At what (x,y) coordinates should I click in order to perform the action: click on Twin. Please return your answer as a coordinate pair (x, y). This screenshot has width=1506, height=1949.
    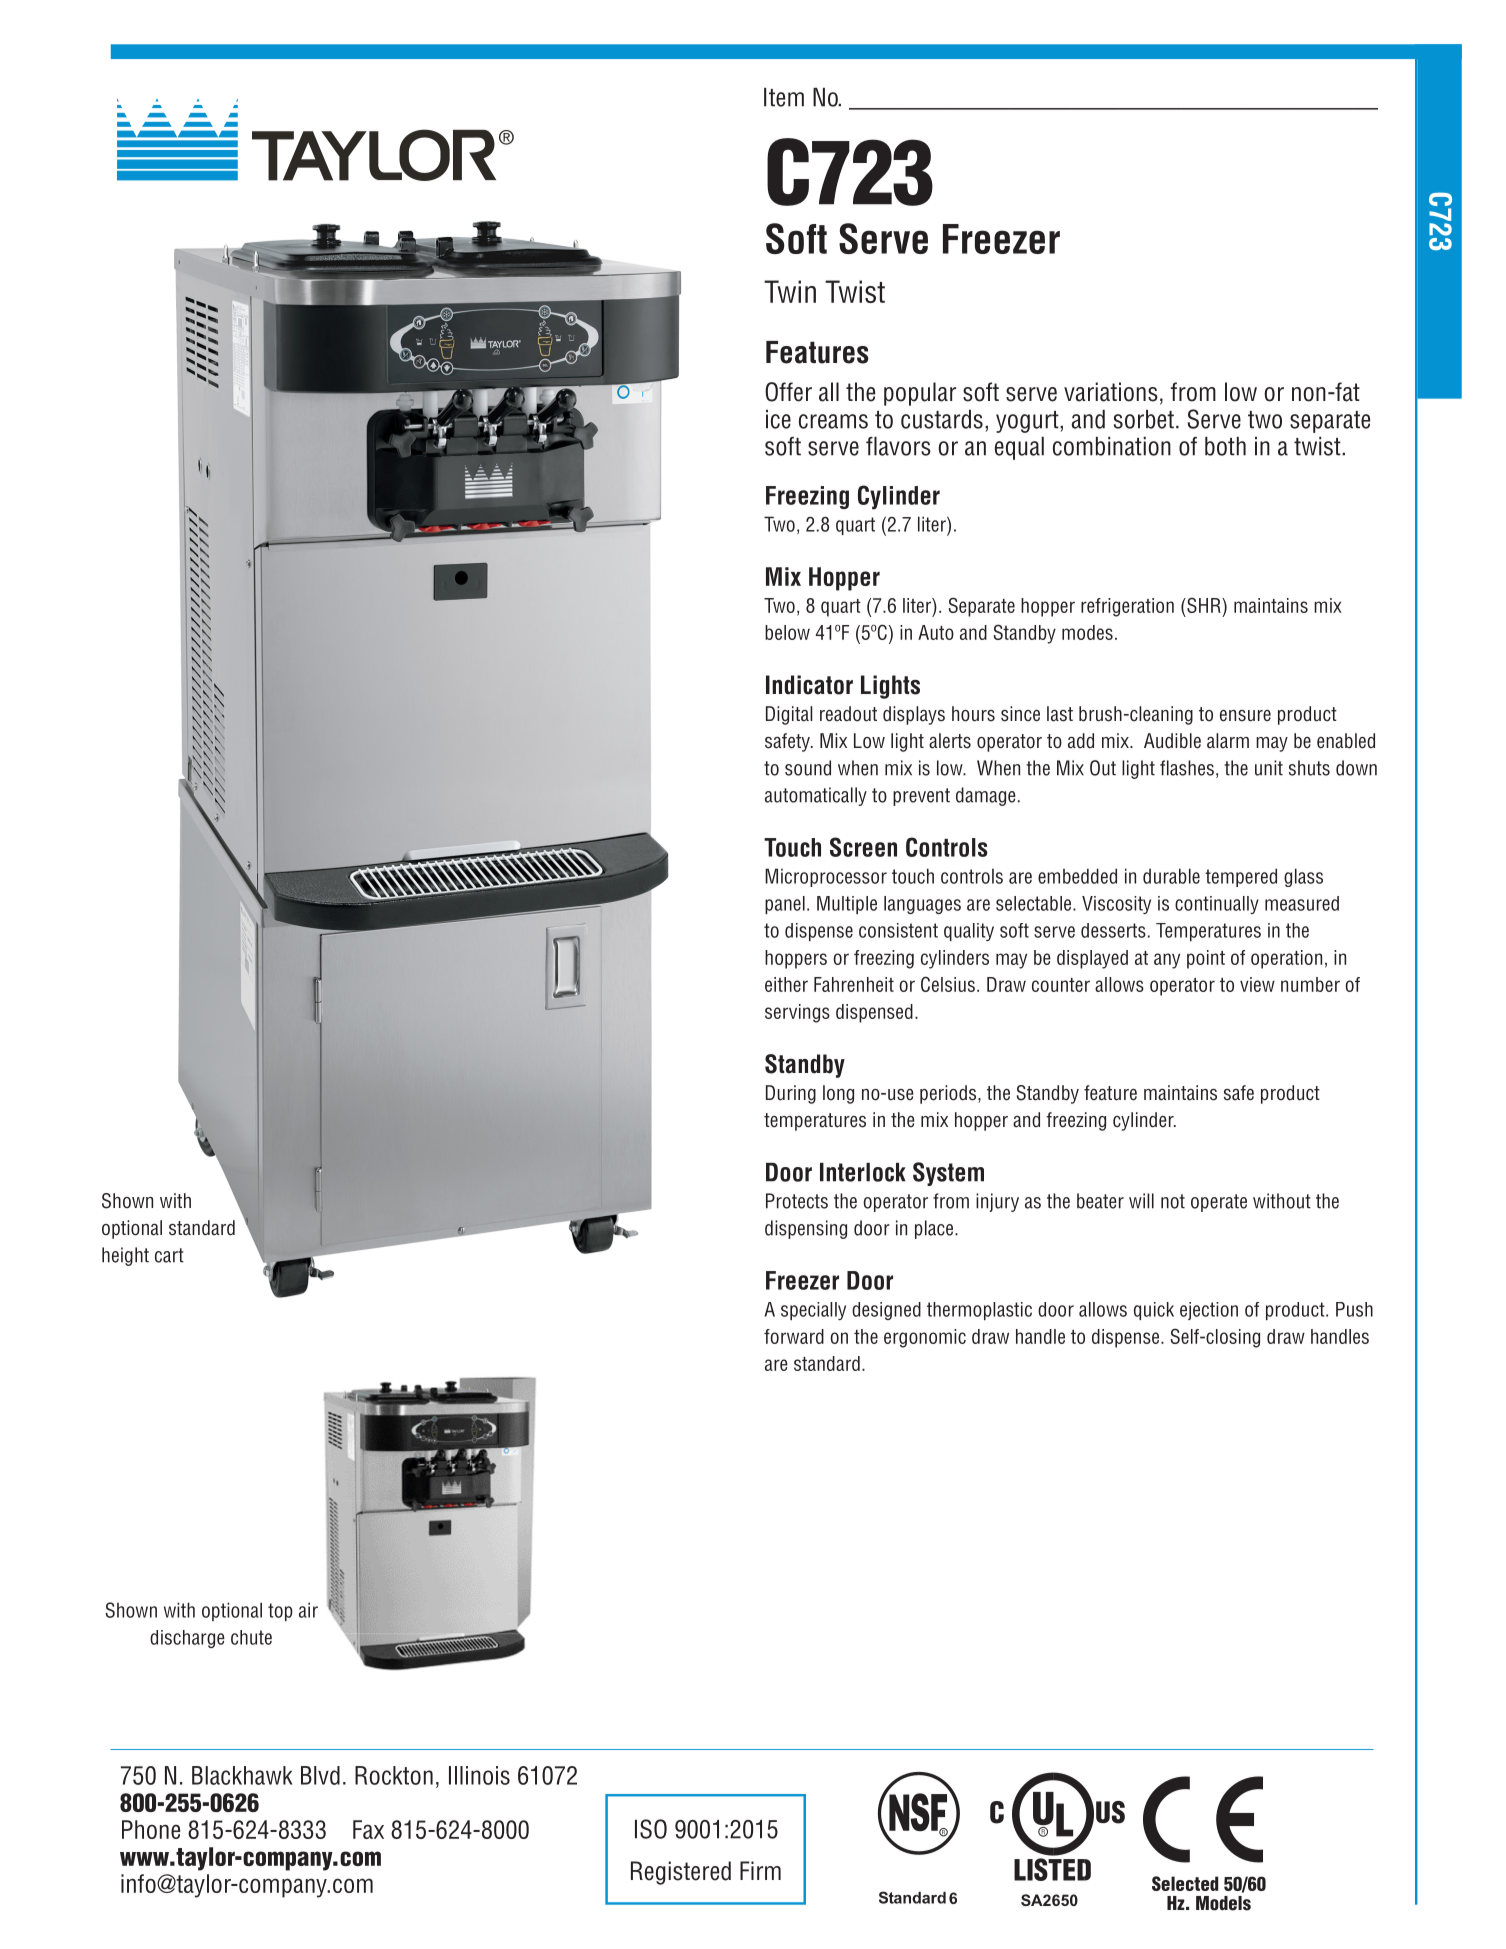
    Looking at the image, I should click on (790, 291).
